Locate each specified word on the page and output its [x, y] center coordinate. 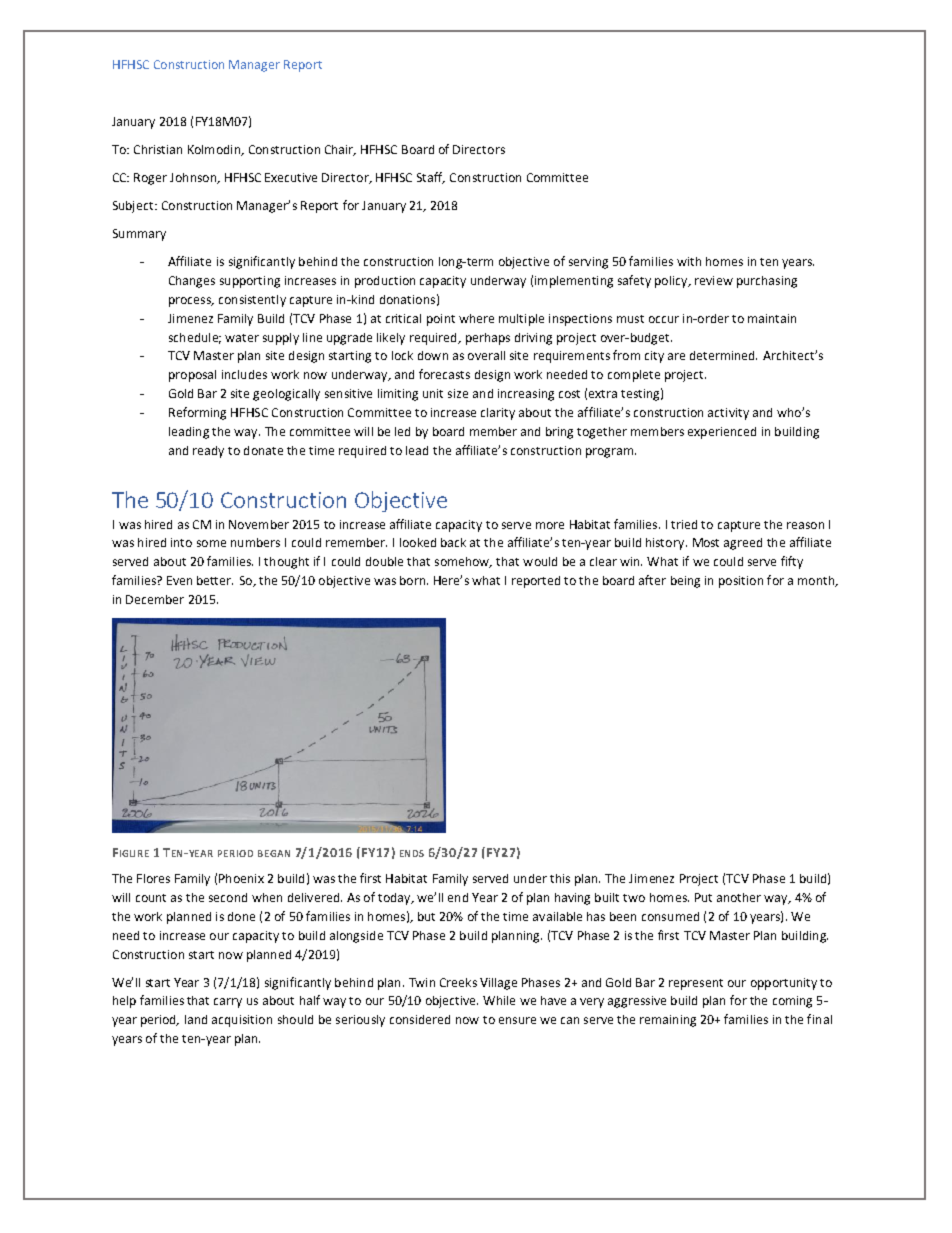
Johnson [194, 178]
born [414, 580]
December [155, 599]
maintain [772, 318]
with [689, 261]
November [259, 524]
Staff [431, 178]
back [453, 542]
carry [228, 1003]
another [739, 897]
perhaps [488, 339]
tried [684, 524]
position [741, 582]
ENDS [412, 853]
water [242, 338]
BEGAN [274, 853]
